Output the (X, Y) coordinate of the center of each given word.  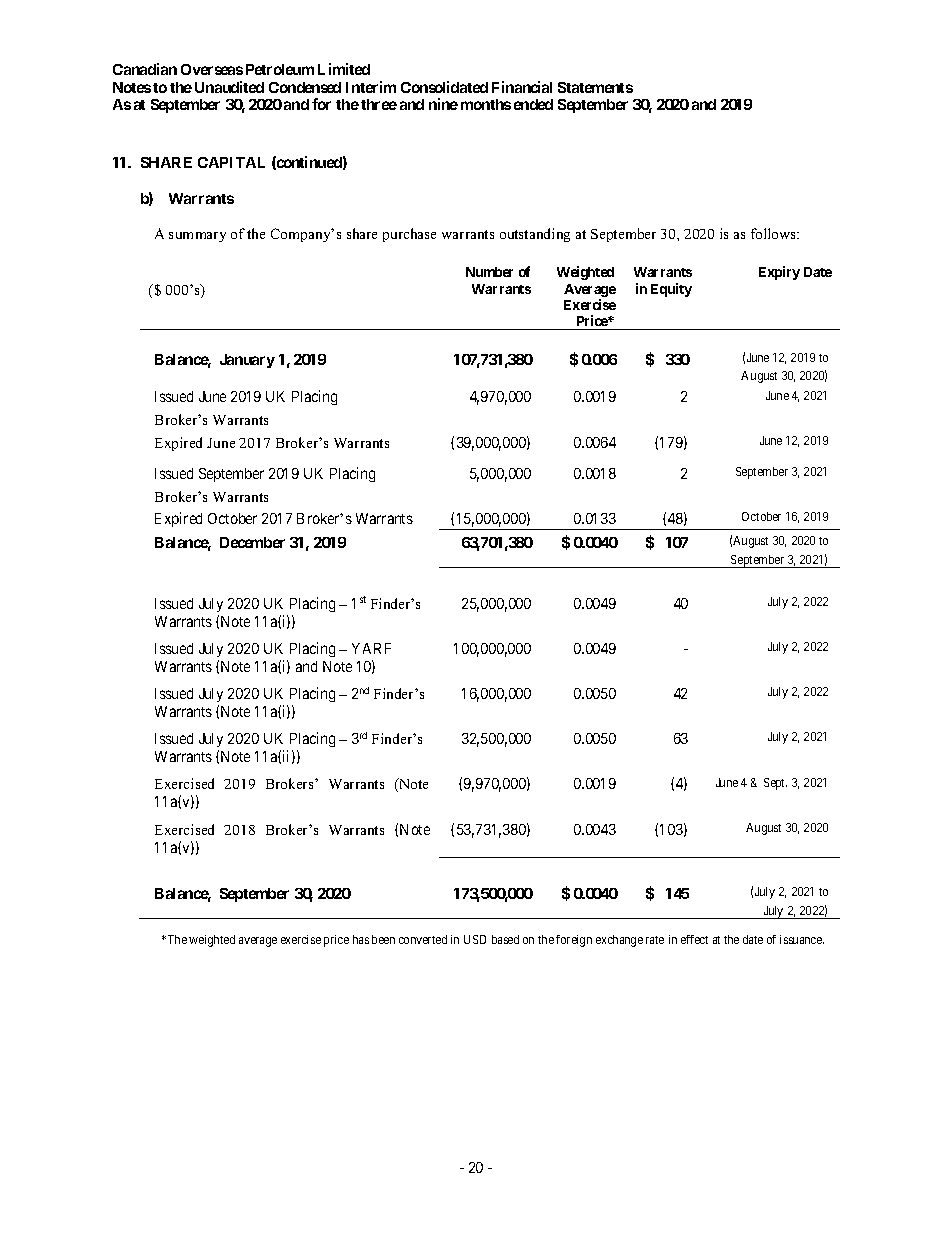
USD (475, 939)
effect (694, 939)
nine (443, 104)
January (247, 361)
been (383, 939)
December (252, 542)
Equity (671, 290)
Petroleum (280, 69)
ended (533, 104)
